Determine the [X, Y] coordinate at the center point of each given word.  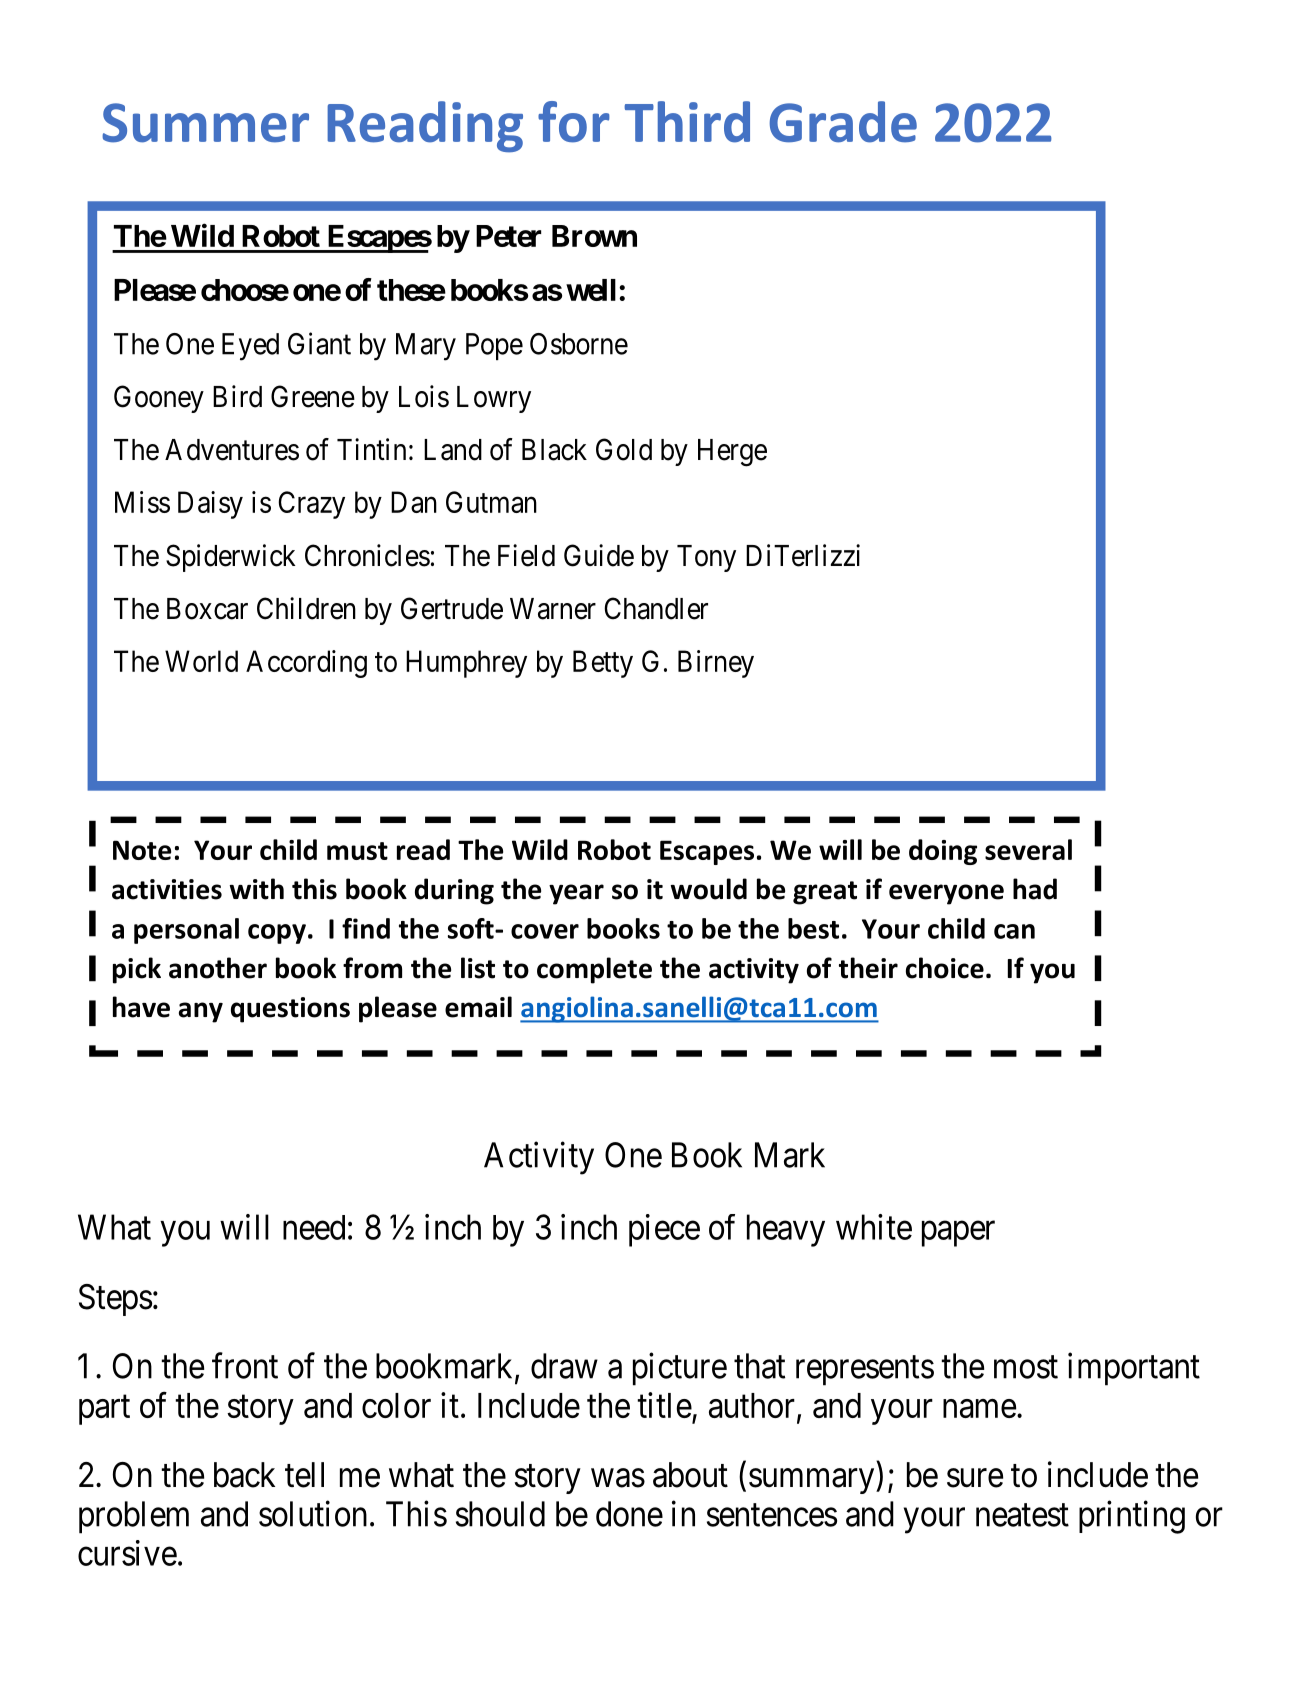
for [574, 122]
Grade [843, 122]
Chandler [656, 608]
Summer [205, 123]
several [1028, 849]
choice [945, 968]
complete [594, 970]
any [201, 1012]
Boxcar [207, 609]
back [244, 1475]
